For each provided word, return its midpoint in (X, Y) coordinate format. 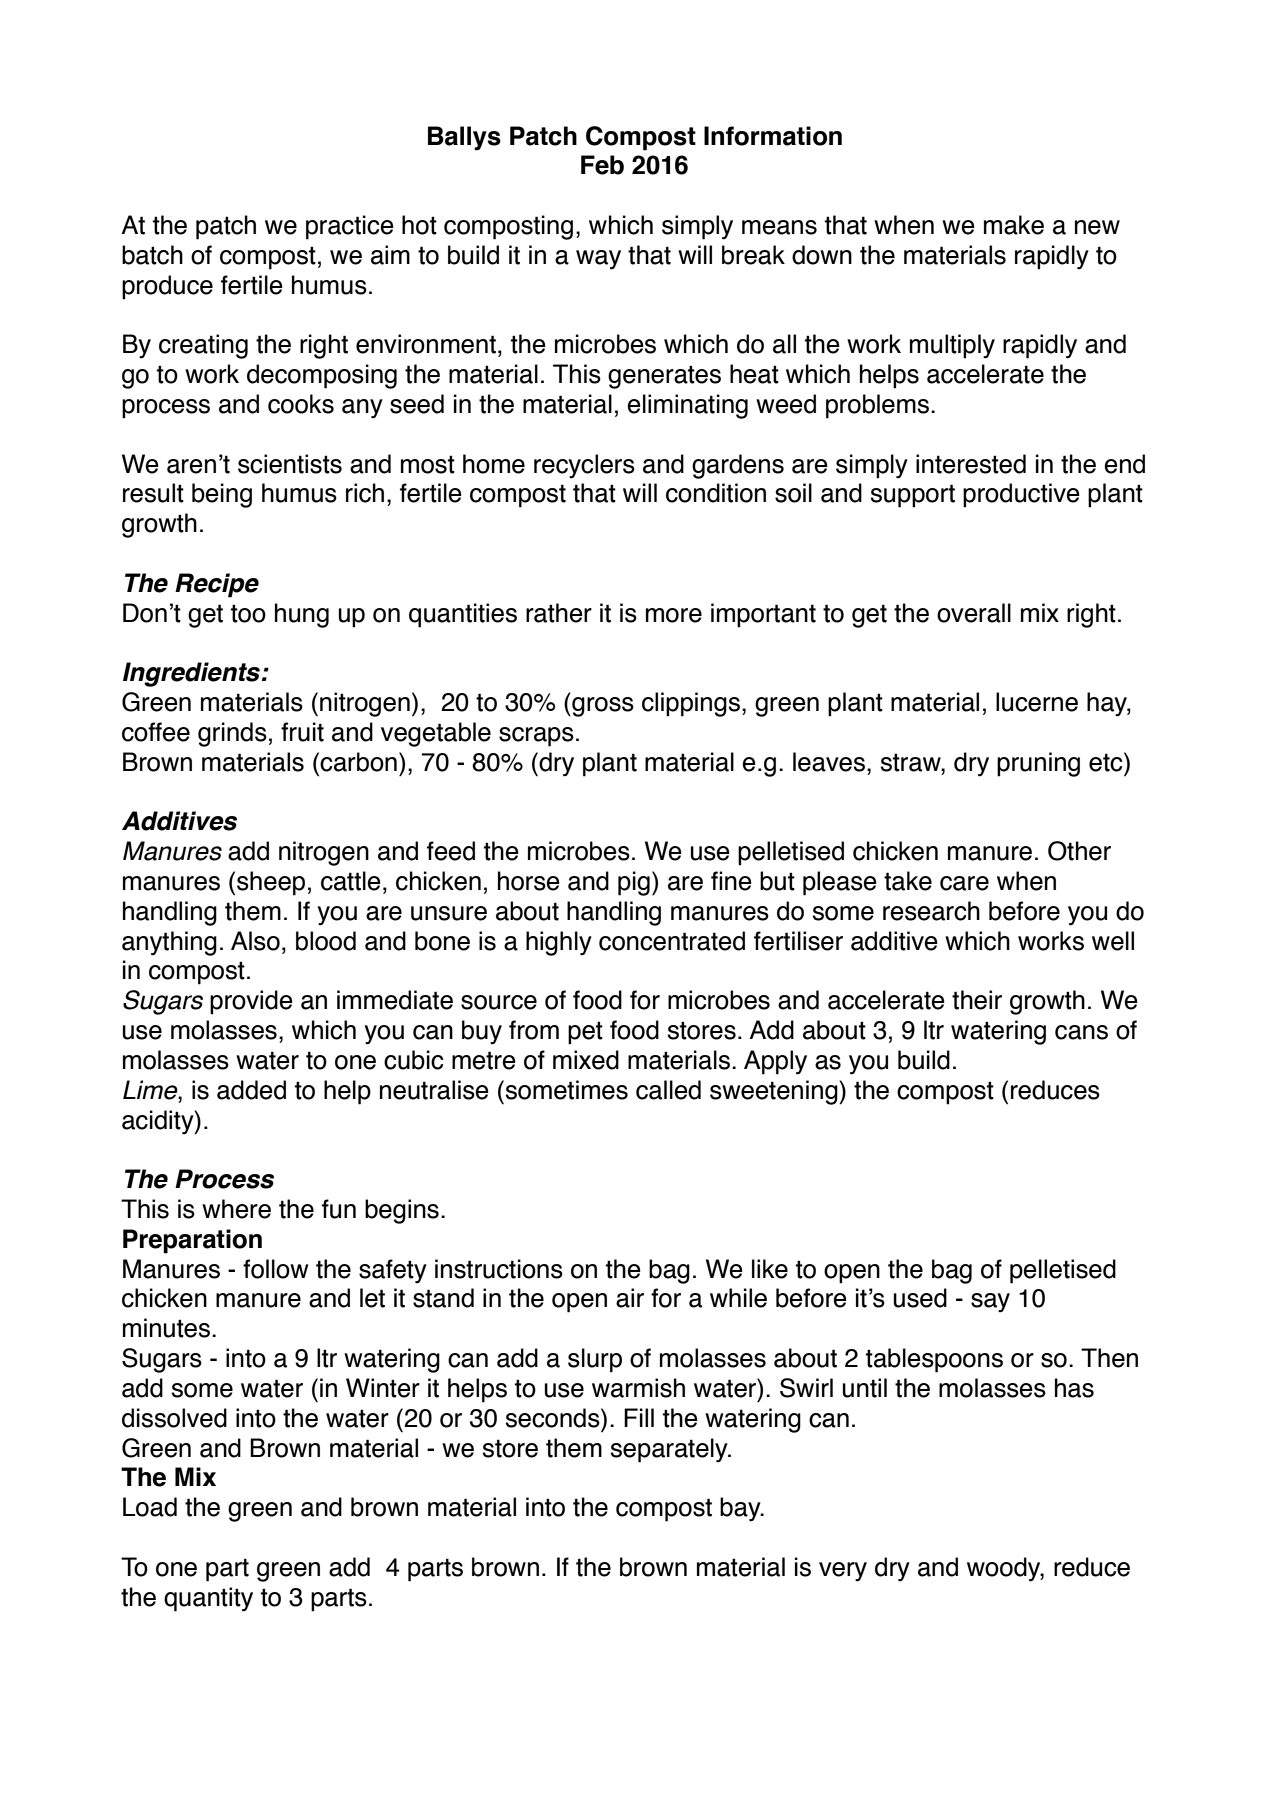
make (1014, 225)
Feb (602, 165)
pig (634, 883)
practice (350, 227)
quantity (208, 1599)
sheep (271, 883)
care (964, 883)
